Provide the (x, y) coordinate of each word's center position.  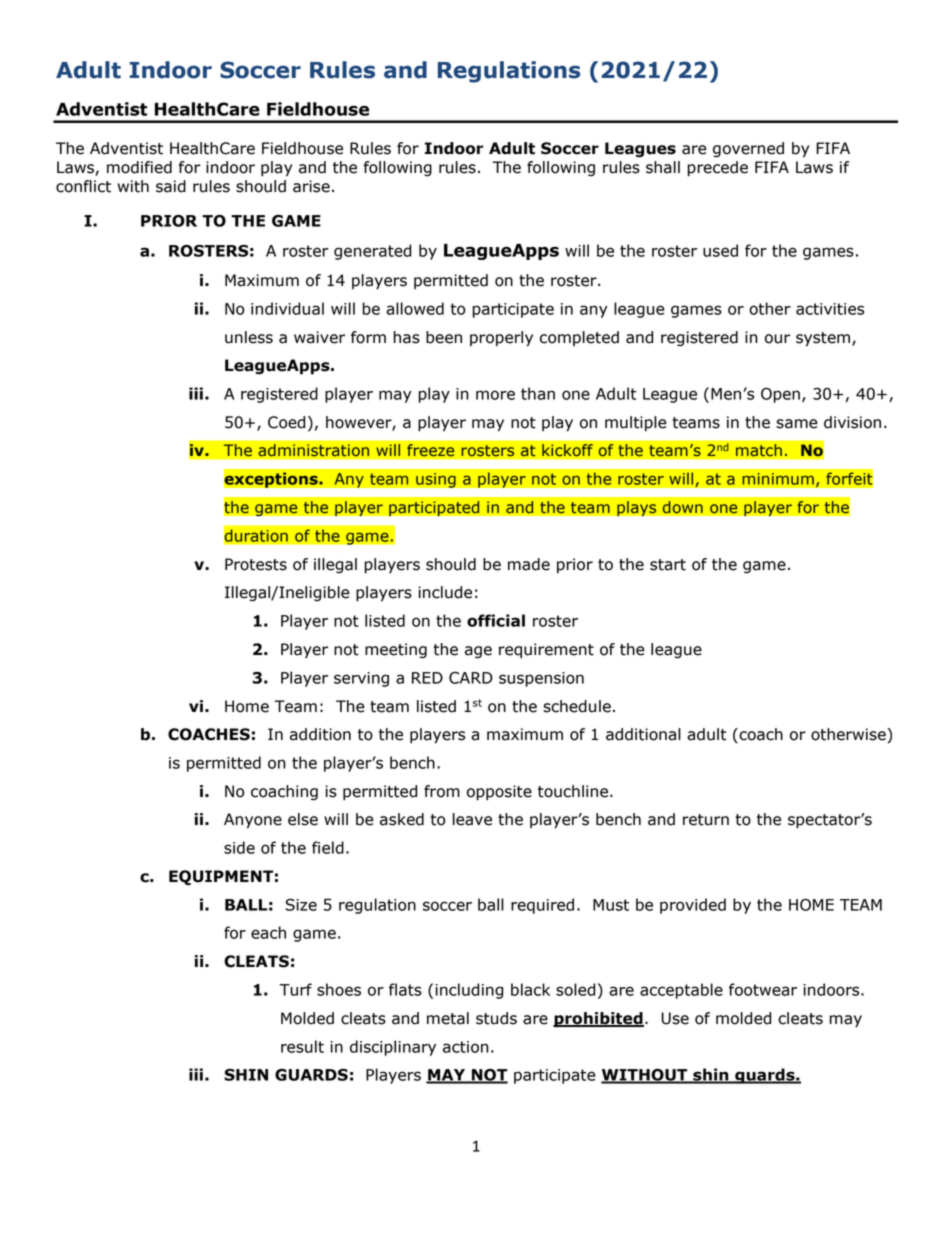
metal (448, 1018)
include (445, 592)
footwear (763, 989)
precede (717, 169)
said (171, 186)
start (668, 565)
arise (311, 186)
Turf (295, 989)
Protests (256, 564)
